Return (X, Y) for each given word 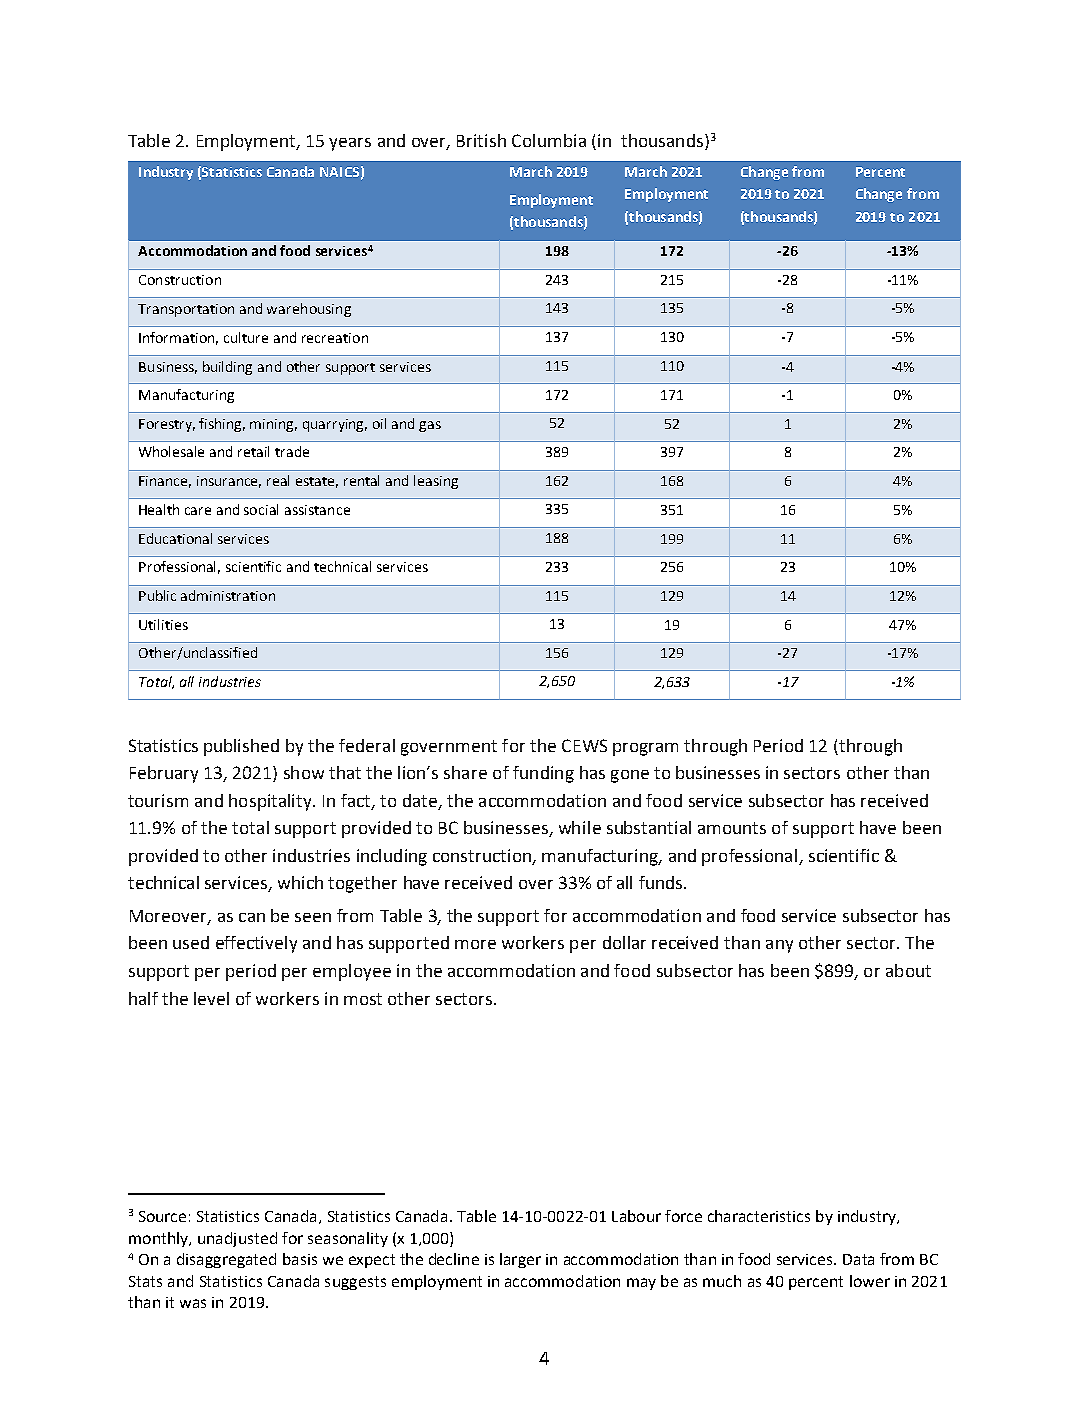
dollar (624, 942)
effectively (256, 944)
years (350, 144)
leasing (436, 482)
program (645, 749)
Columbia (549, 140)
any (779, 946)
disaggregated (226, 1260)
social (261, 509)
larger (520, 1260)
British (481, 140)
